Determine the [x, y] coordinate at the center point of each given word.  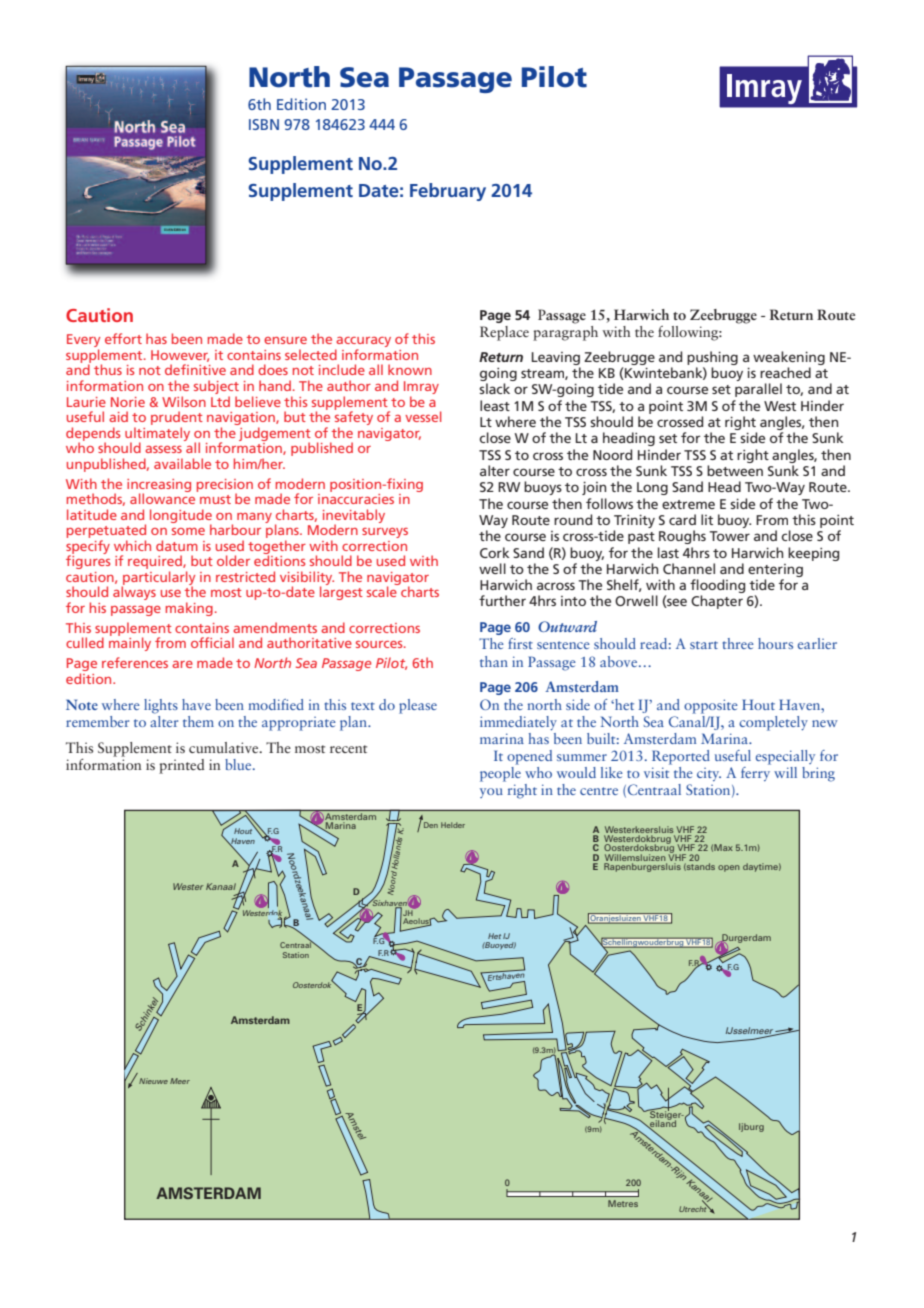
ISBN [264, 124]
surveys [385, 533]
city [709, 774]
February [448, 192]
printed [181, 766]
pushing [712, 358]
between [735, 470]
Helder [453, 825]
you [491, 793]
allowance [164, 497]
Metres [623, 1203]
